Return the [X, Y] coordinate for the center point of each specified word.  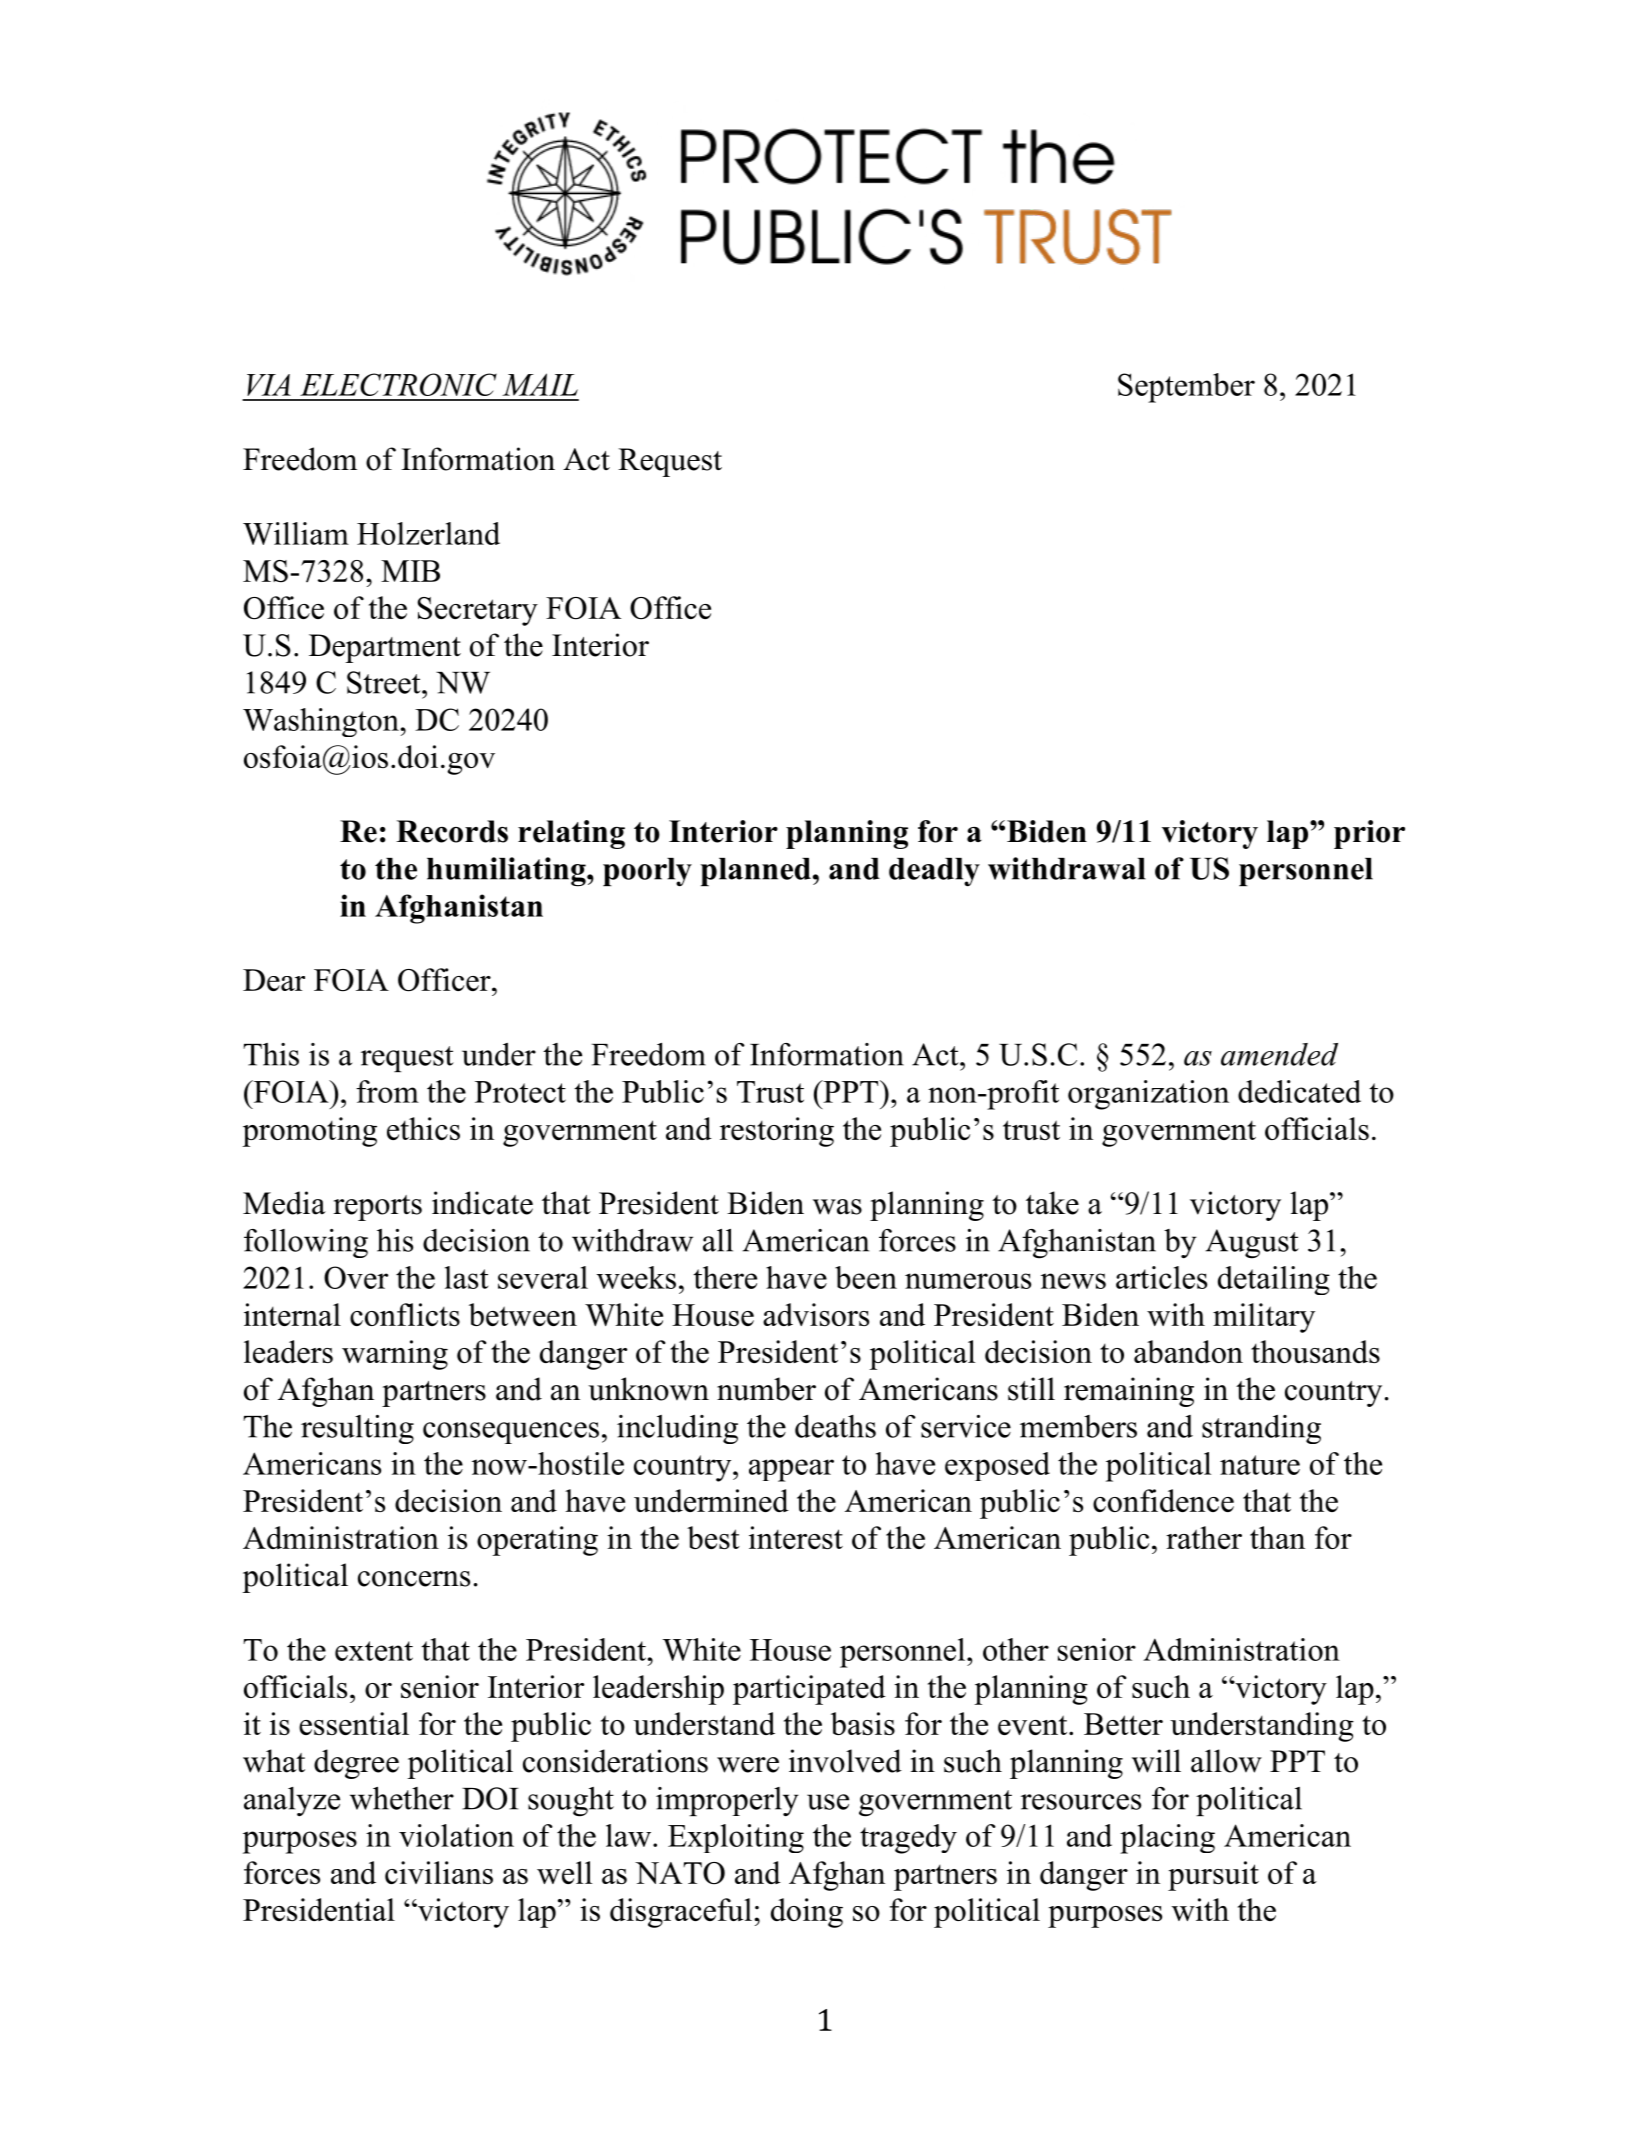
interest [796, 1537]
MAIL [540, 384]
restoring [777, 1132]
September [1186, 388]
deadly [934, 872]
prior [1369, 834]
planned [755, 872]
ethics [423, 1128]
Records [452, 831]
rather [1204, 1537]
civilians [439, 1872]
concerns [414, 1579]
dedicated [1299, 1091]
